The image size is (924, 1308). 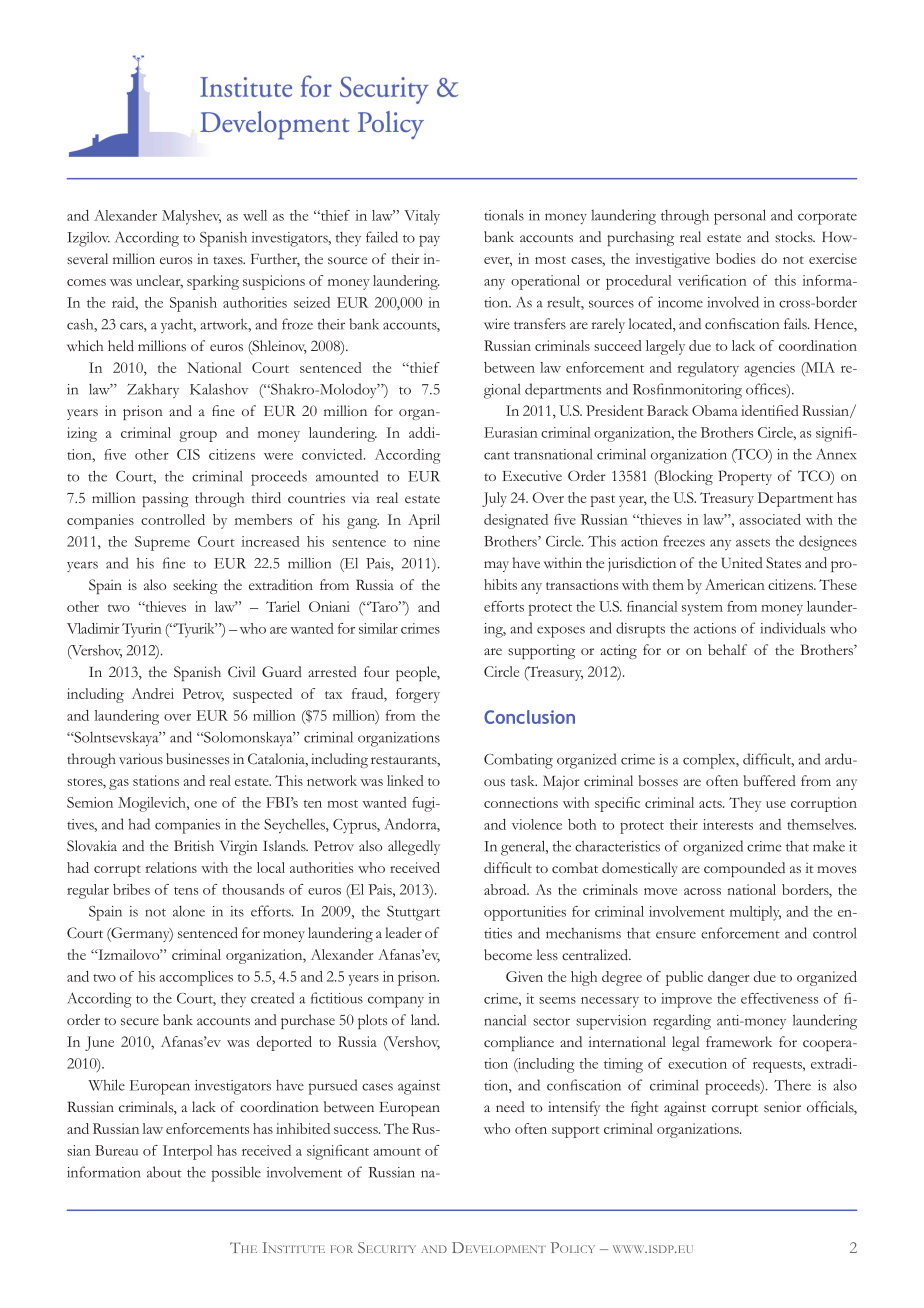 I want to click on passing, so click(x=165, y=499).
